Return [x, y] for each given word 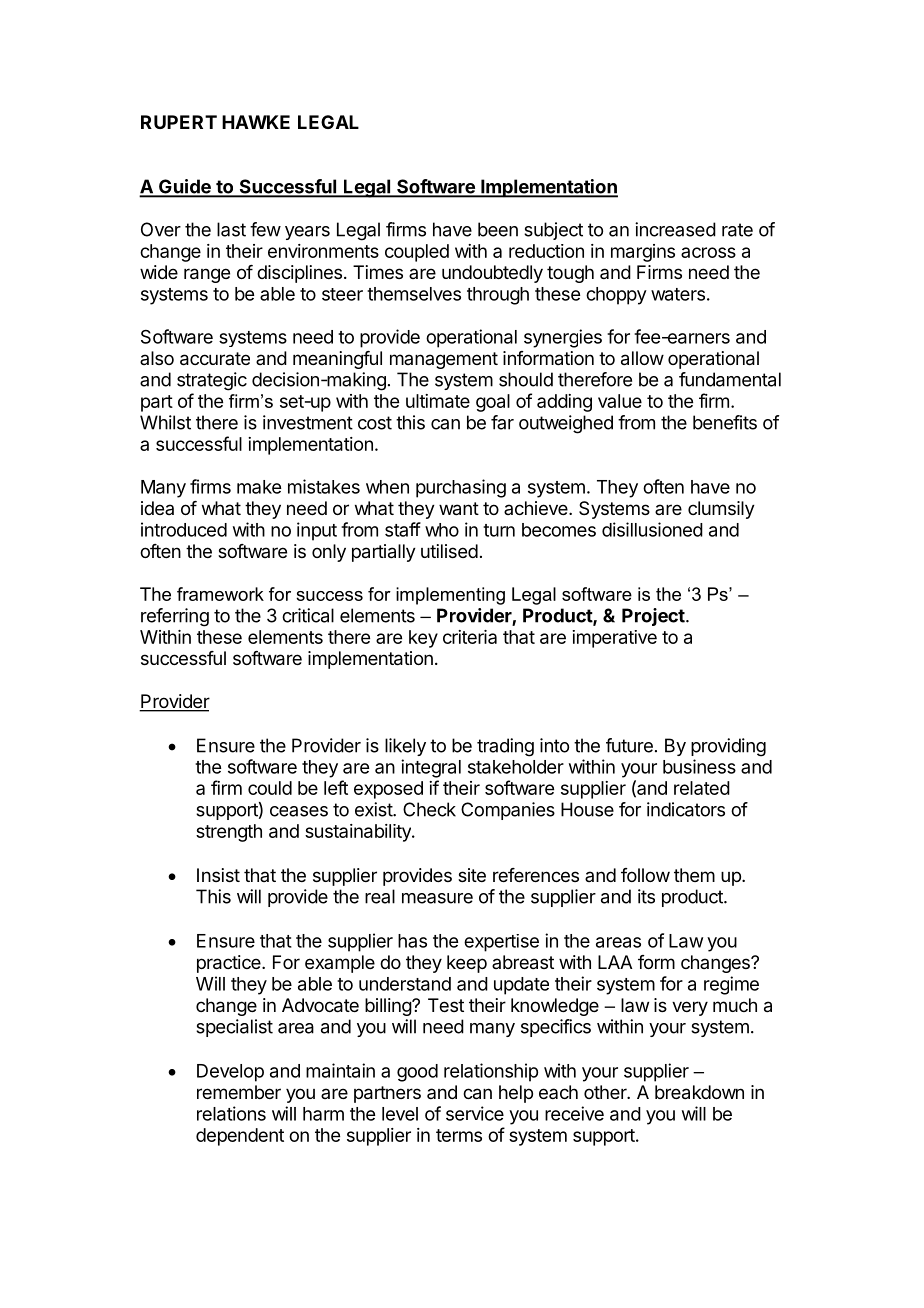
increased [675, 229]
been [498, 229]
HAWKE [256, 122]
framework [220, 594]
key [423, 639]
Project [653, 617]
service [475, 1113]
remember [239, 1092]
